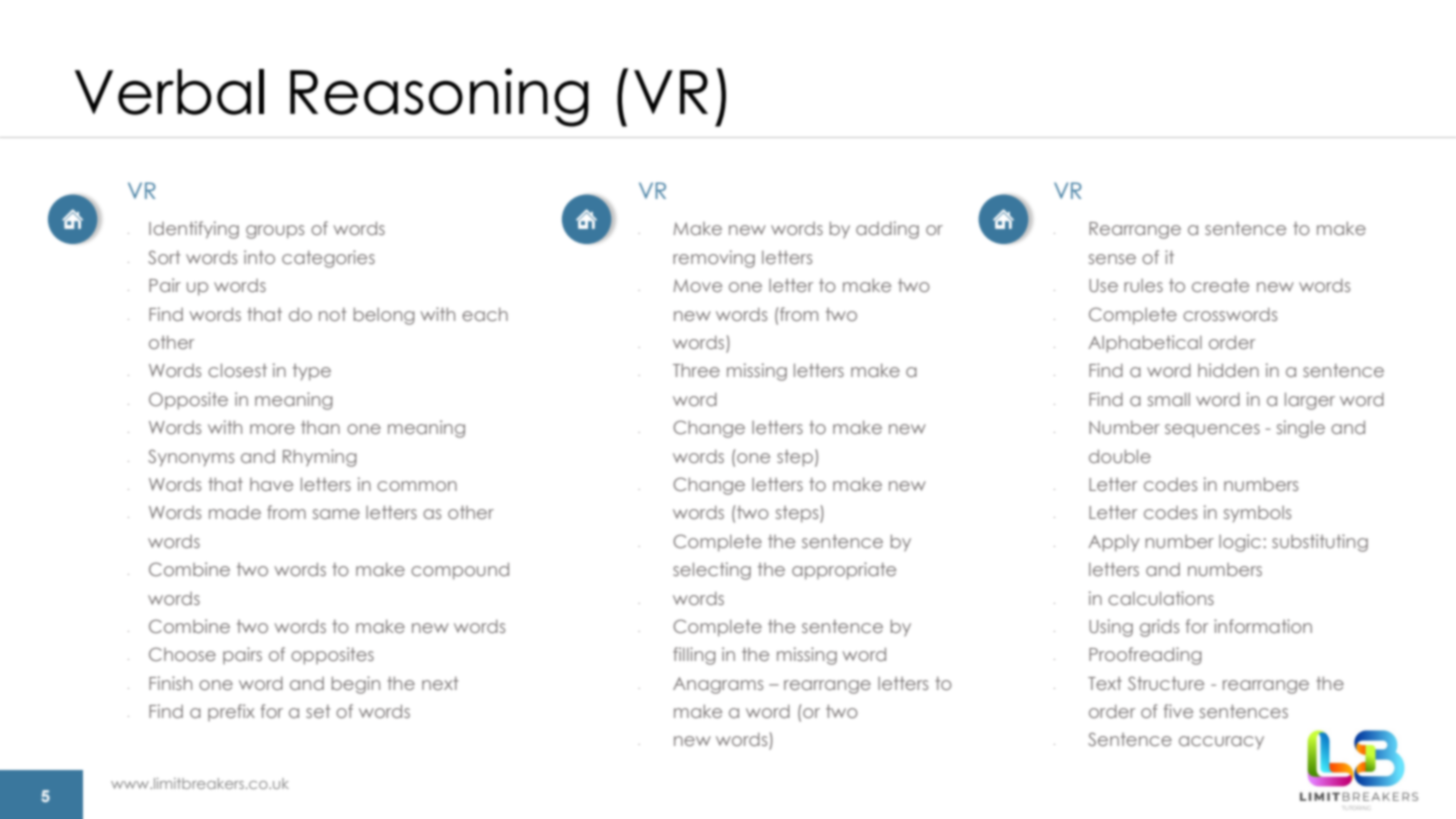 Image resolution: width=1456 pixels, height=819 pixels. Describe the element at coordinates (271, 484) in the screenshot. I see `have` at that location.
